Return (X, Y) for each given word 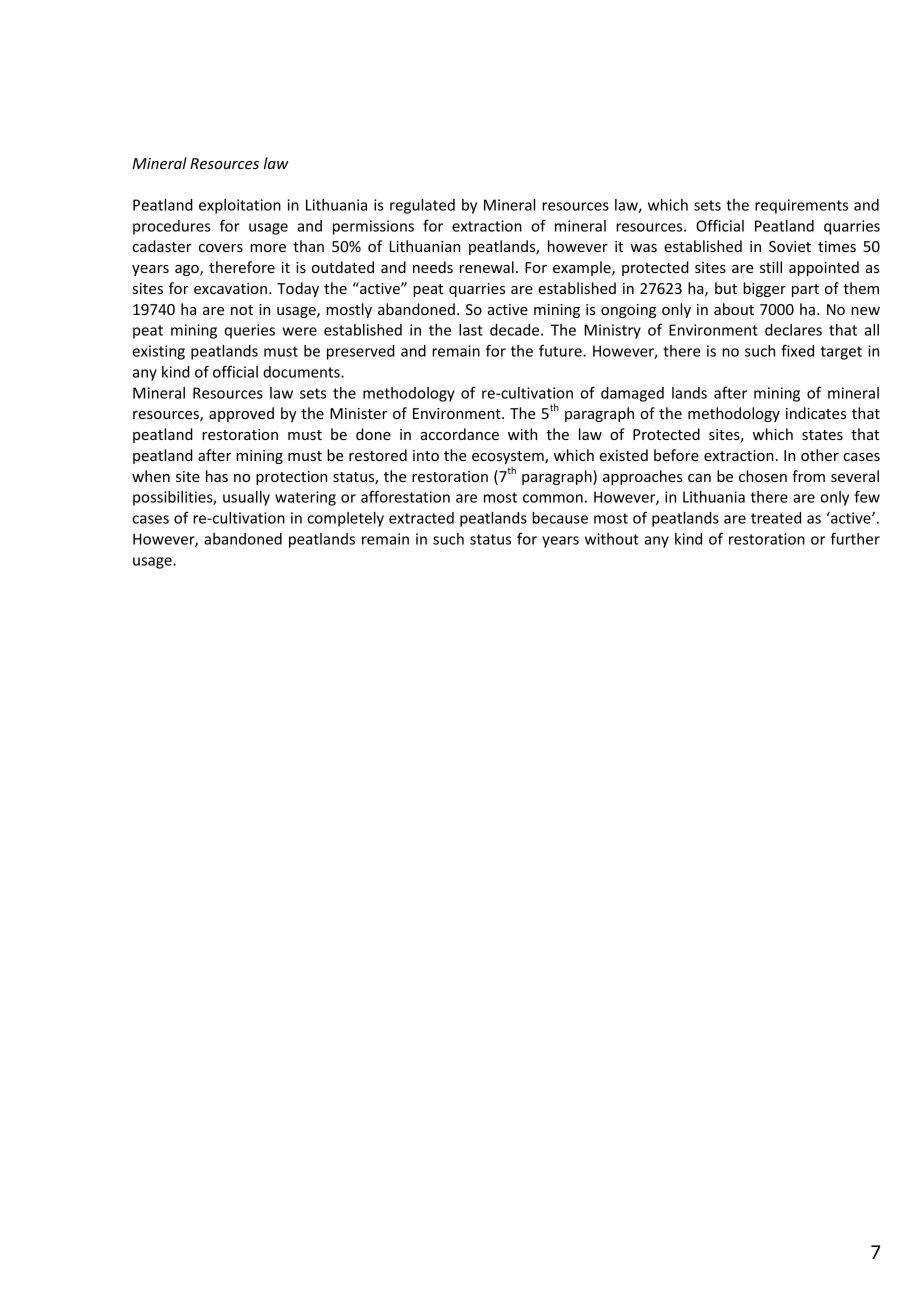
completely (345, 519)
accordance (460, 434)
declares (793, 330)
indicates (816, 413)
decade (516, 330)
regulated (422, 206)
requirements (801, 206)
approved (241, 414)
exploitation (240, 206)
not (242, 310)
